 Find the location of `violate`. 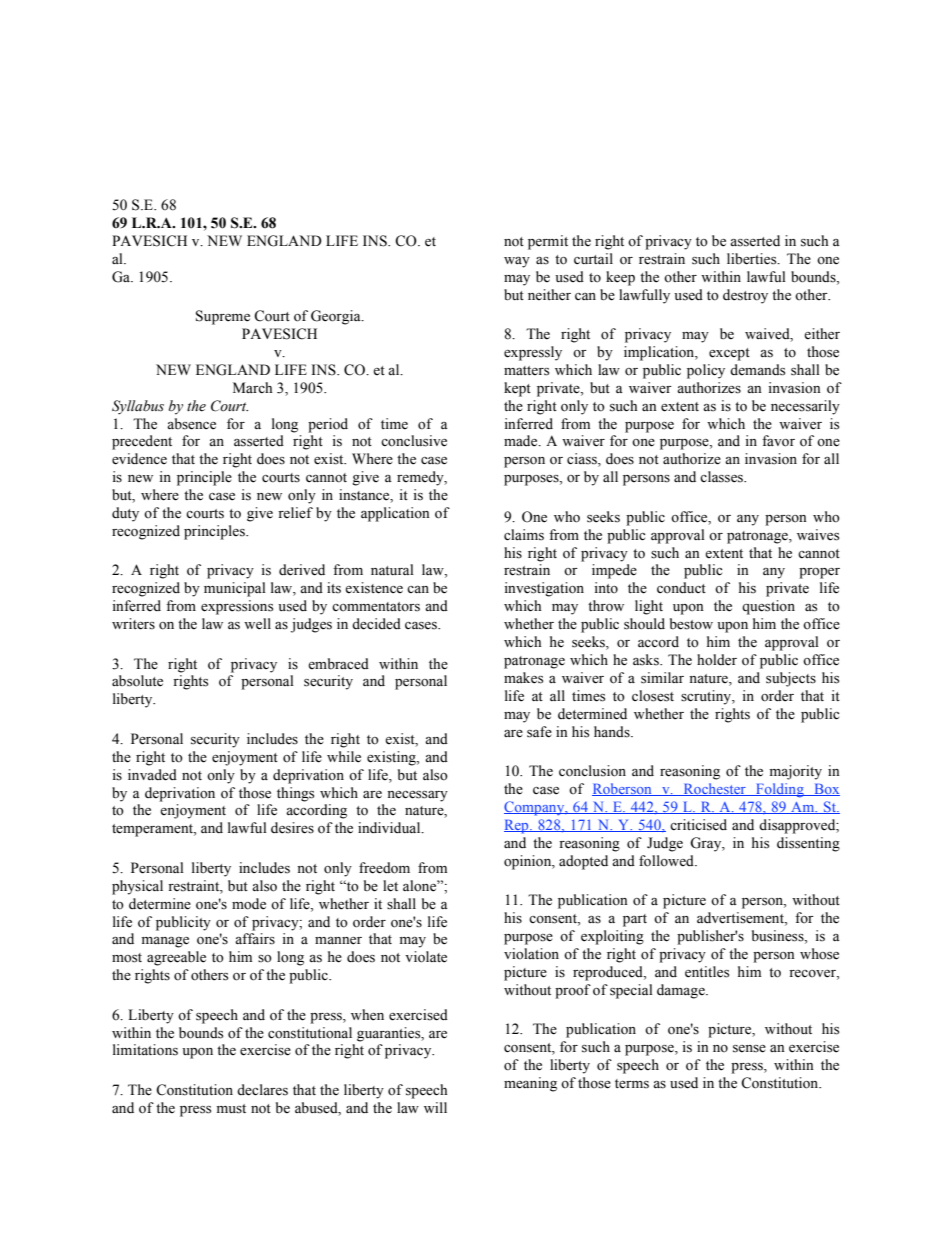

violate is located at coordinates (426, 957).
